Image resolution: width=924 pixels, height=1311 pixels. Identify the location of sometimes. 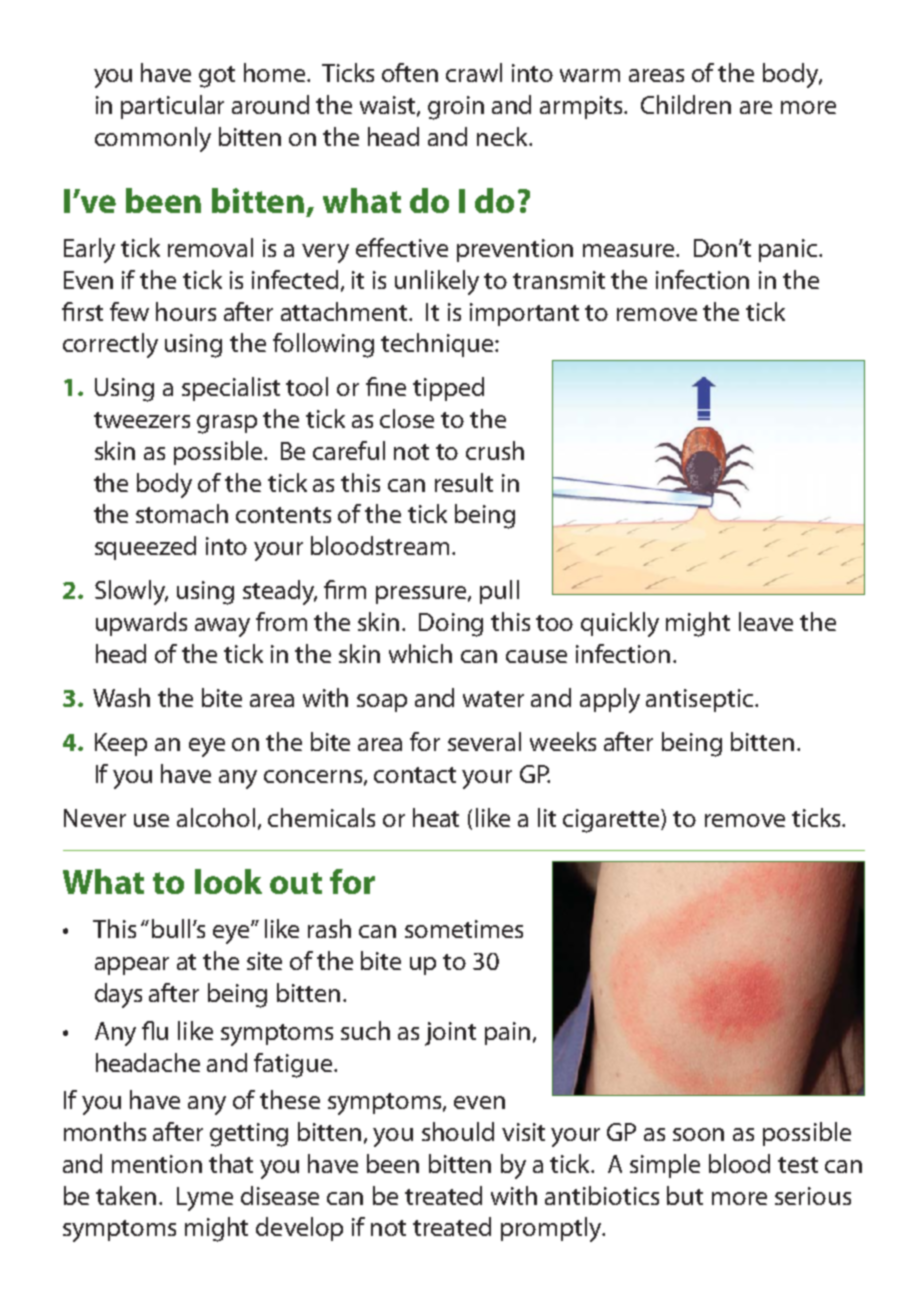
(464, 929).
